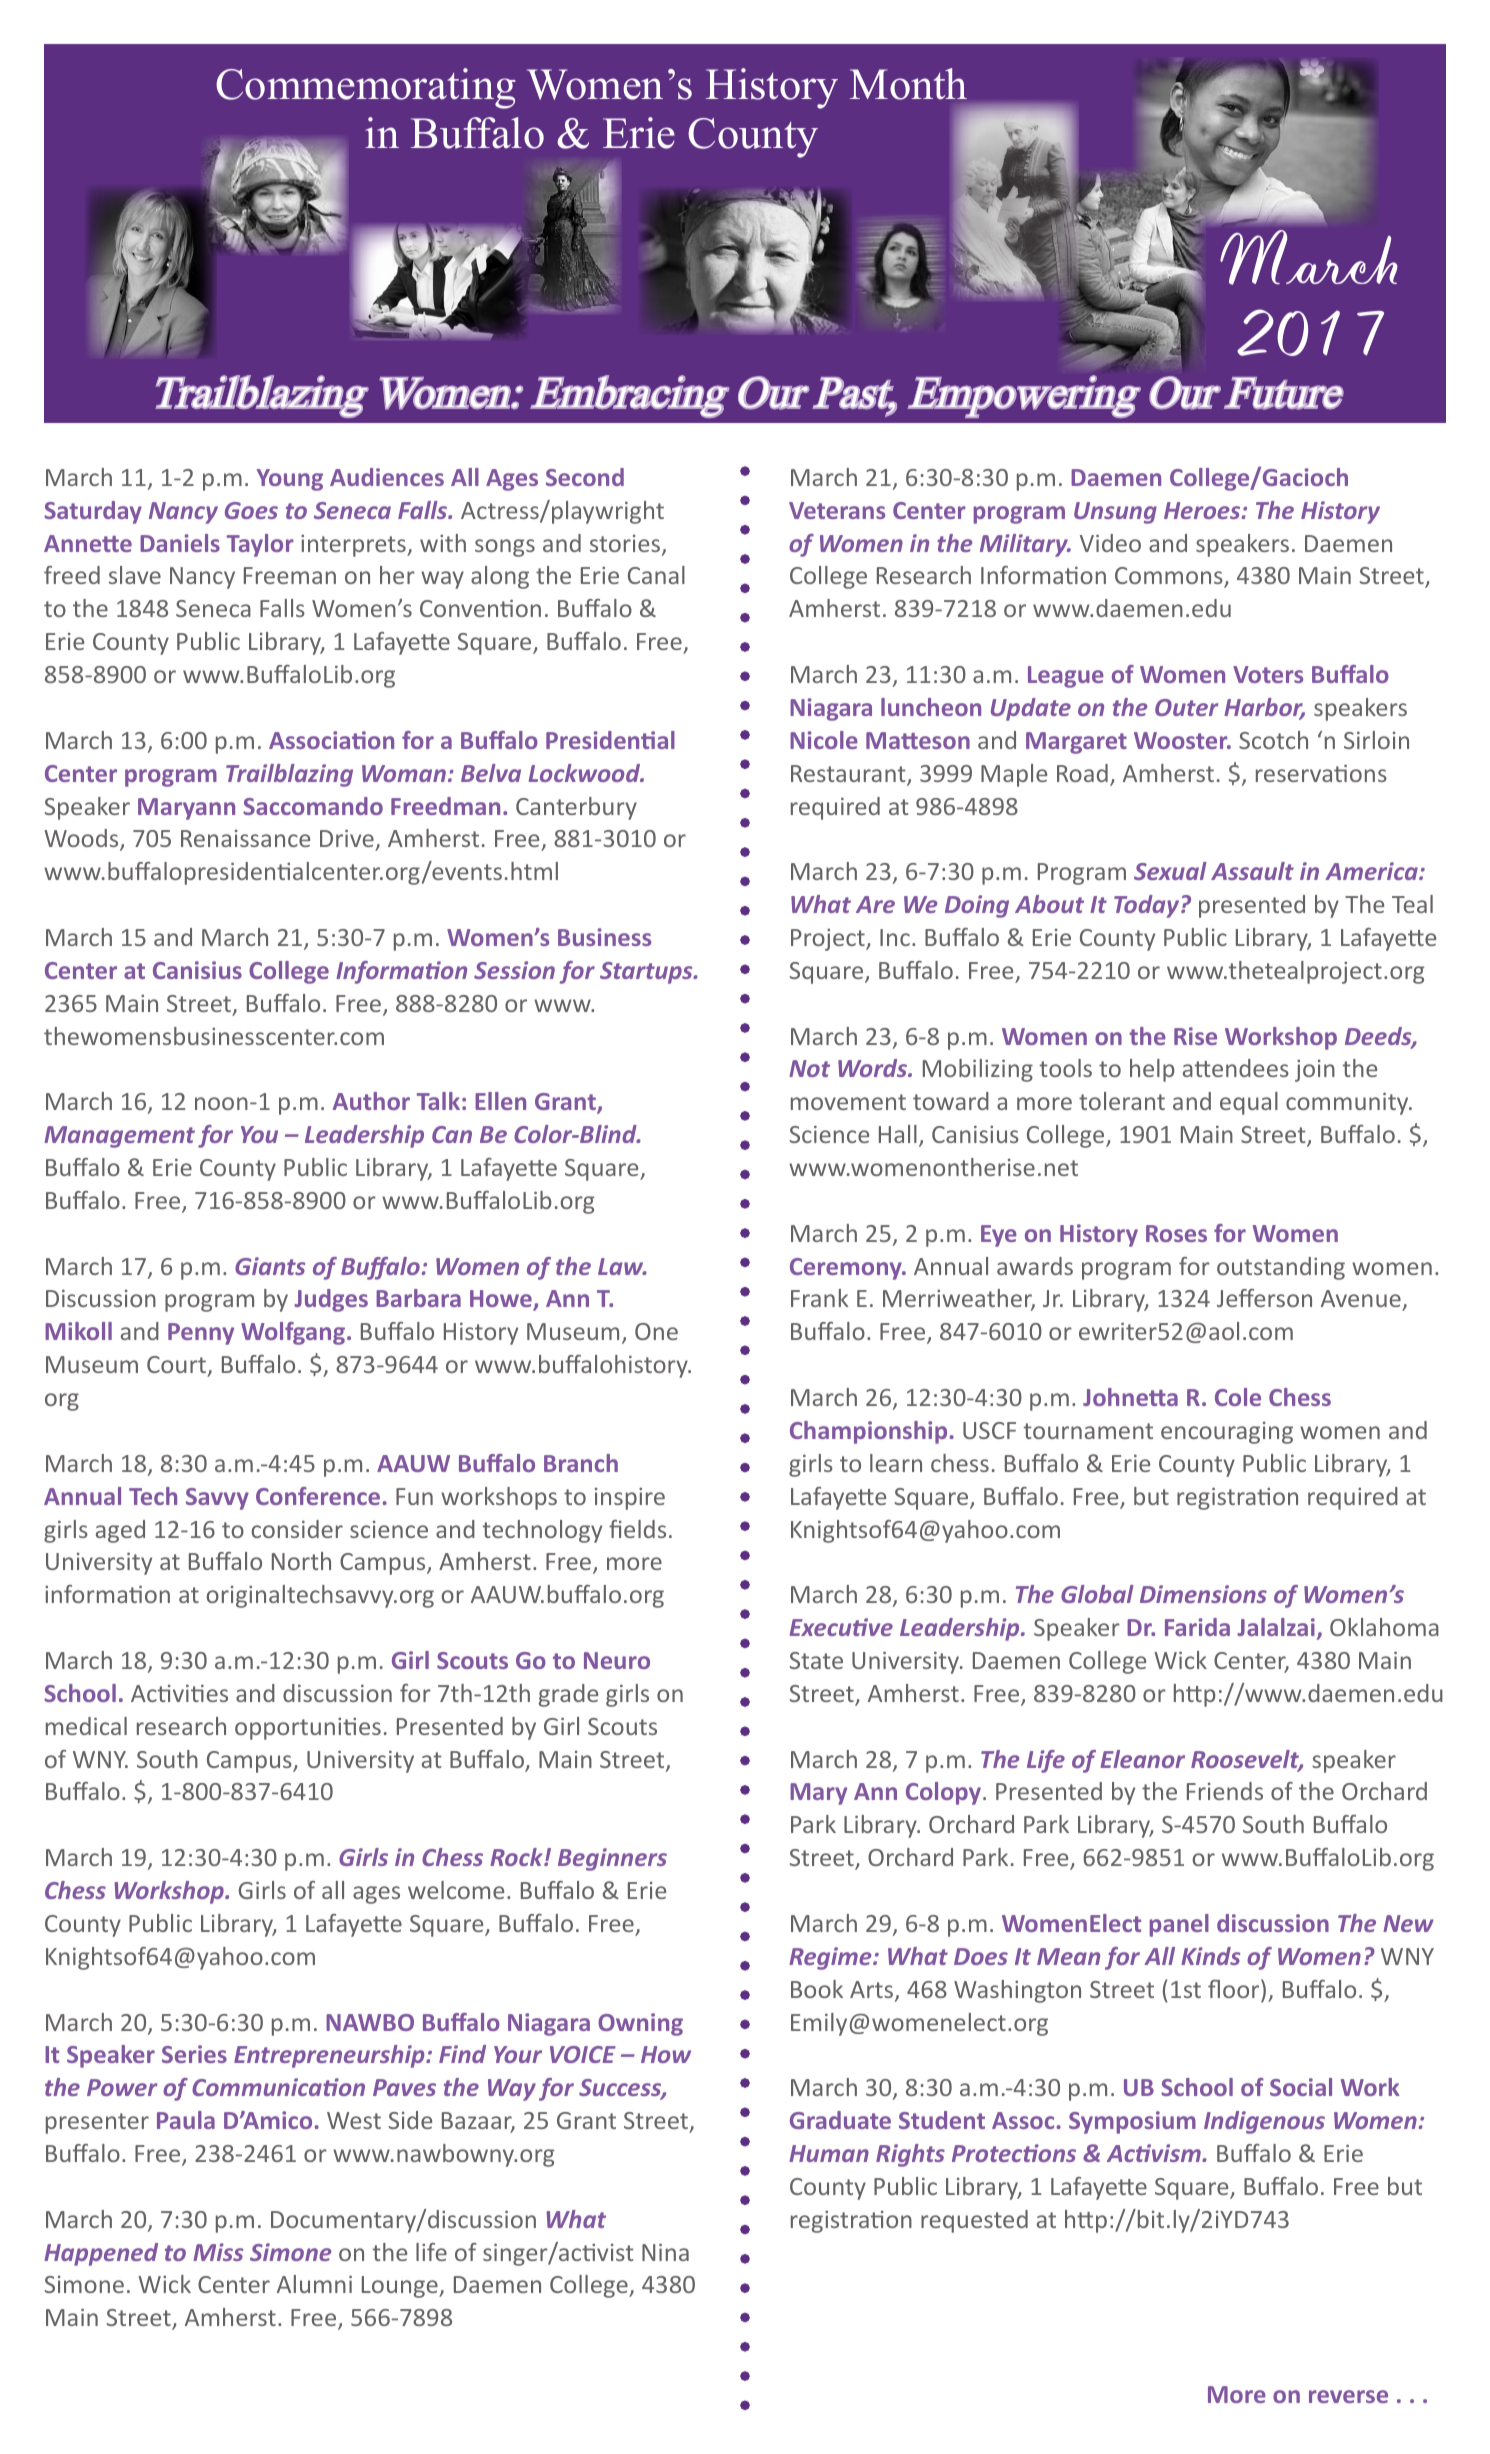 This screenshot has height=2454, width=1490. I want to click on Voters, so click(1268, 674).
